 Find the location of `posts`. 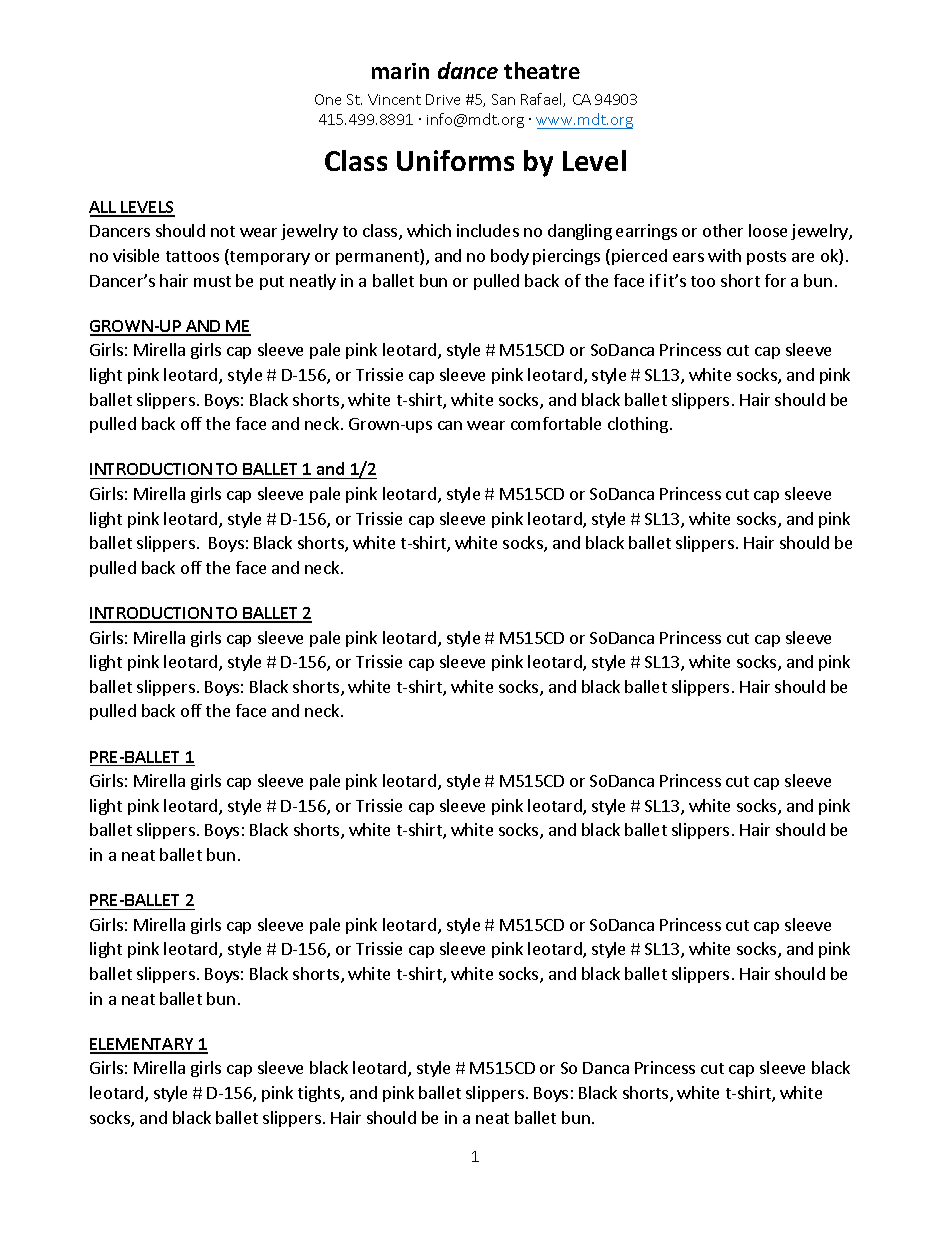

posts is located at coordinates (766, 258).
